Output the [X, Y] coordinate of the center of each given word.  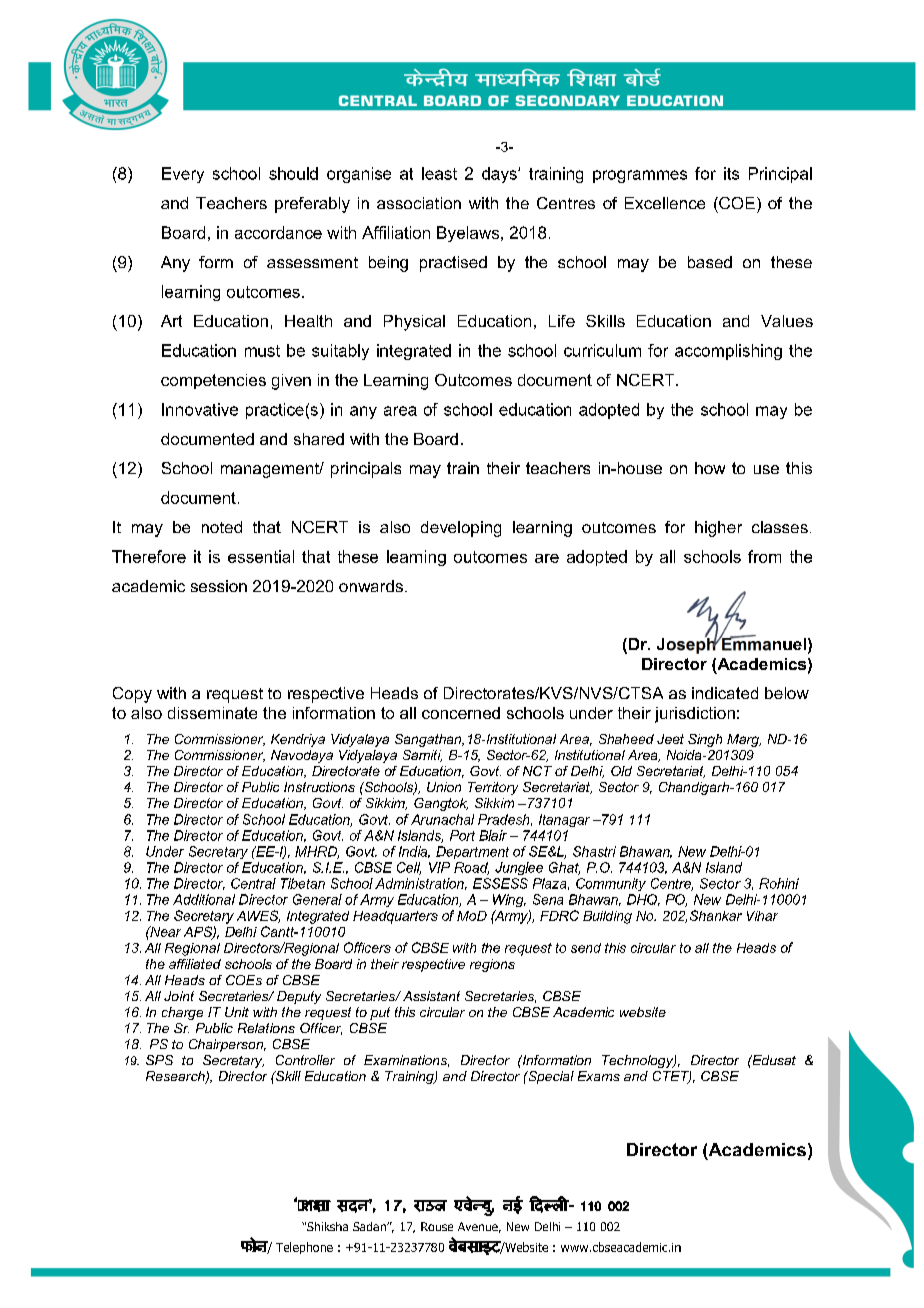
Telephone [304, 1248]
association [419, 203]
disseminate [212, 713]
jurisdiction [695, 715]
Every [183, 175]
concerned [461, 713]
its [731, 173]
